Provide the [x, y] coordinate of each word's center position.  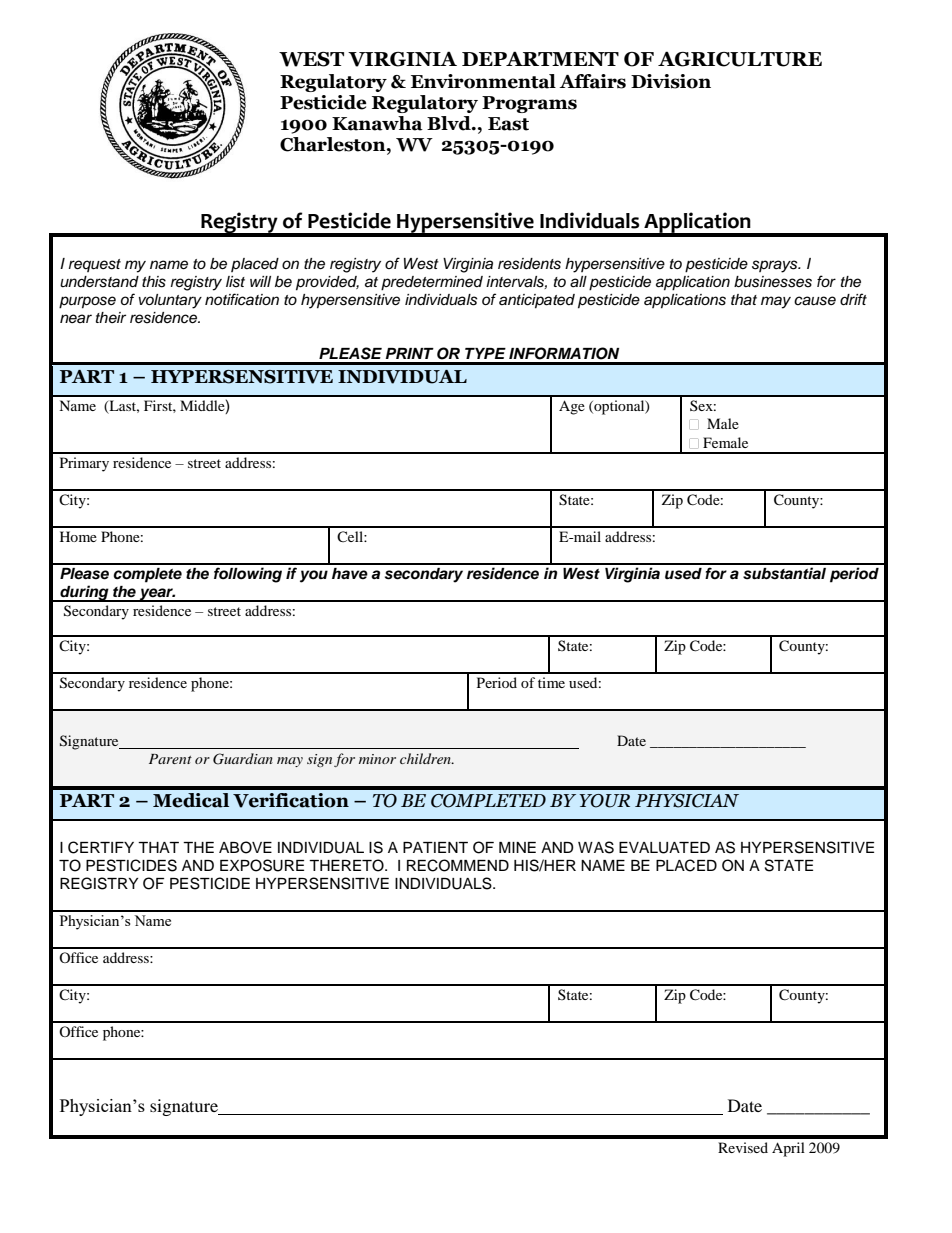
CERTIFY [101, 847]
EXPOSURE [262, 865]
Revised [743, 1147]
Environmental [483, 81]
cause [815, 301]
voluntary [170, 301]
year [157, 595]
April [788, 1149]
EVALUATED [664, 848]
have [350, 574]
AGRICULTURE [740, 59]
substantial [784, 573]
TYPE [485, 353]
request [95, 265]
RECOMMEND [458, 865]
